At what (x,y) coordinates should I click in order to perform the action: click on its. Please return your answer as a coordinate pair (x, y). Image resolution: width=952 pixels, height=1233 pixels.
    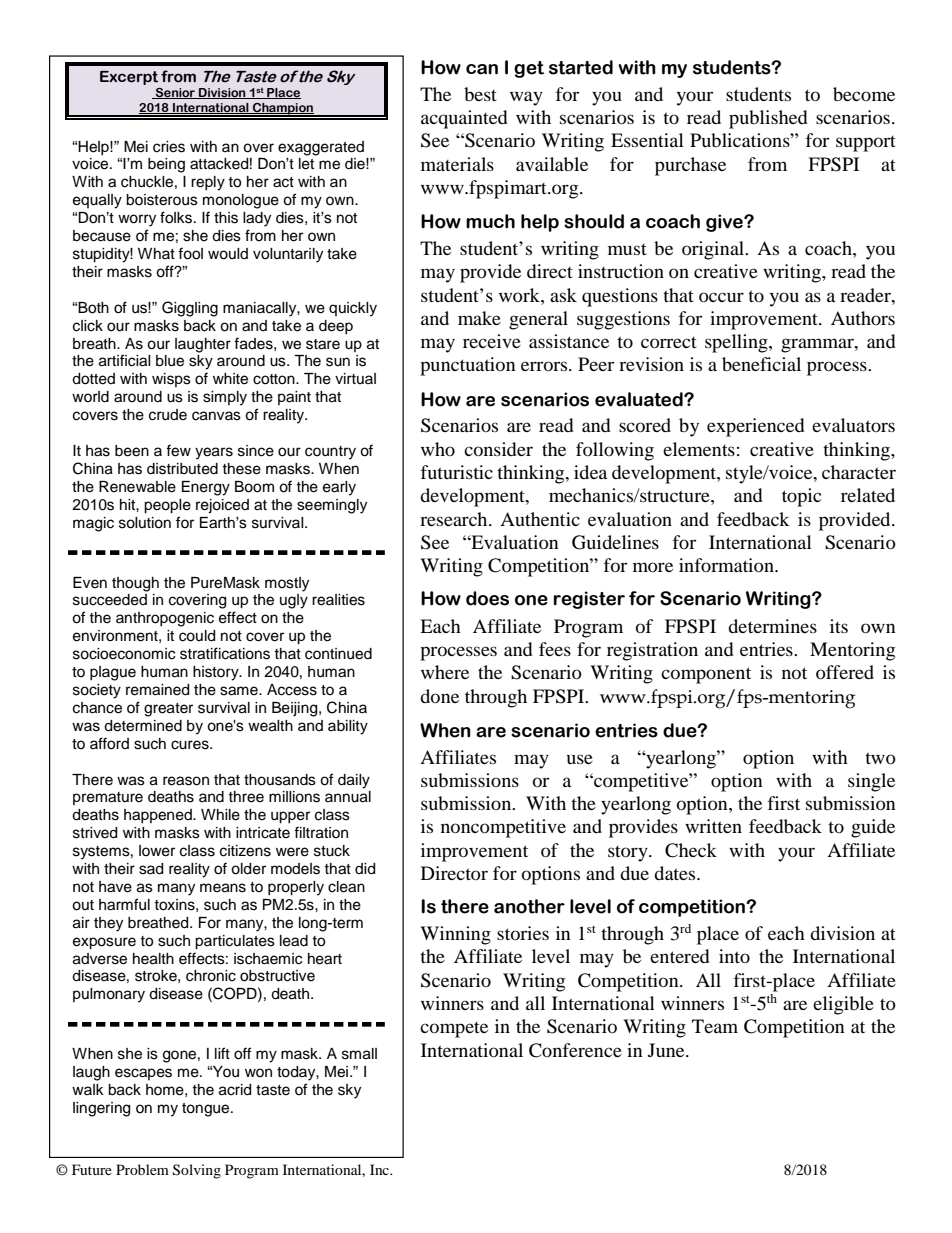
    Looking at the image, I should click on (839, 626).
